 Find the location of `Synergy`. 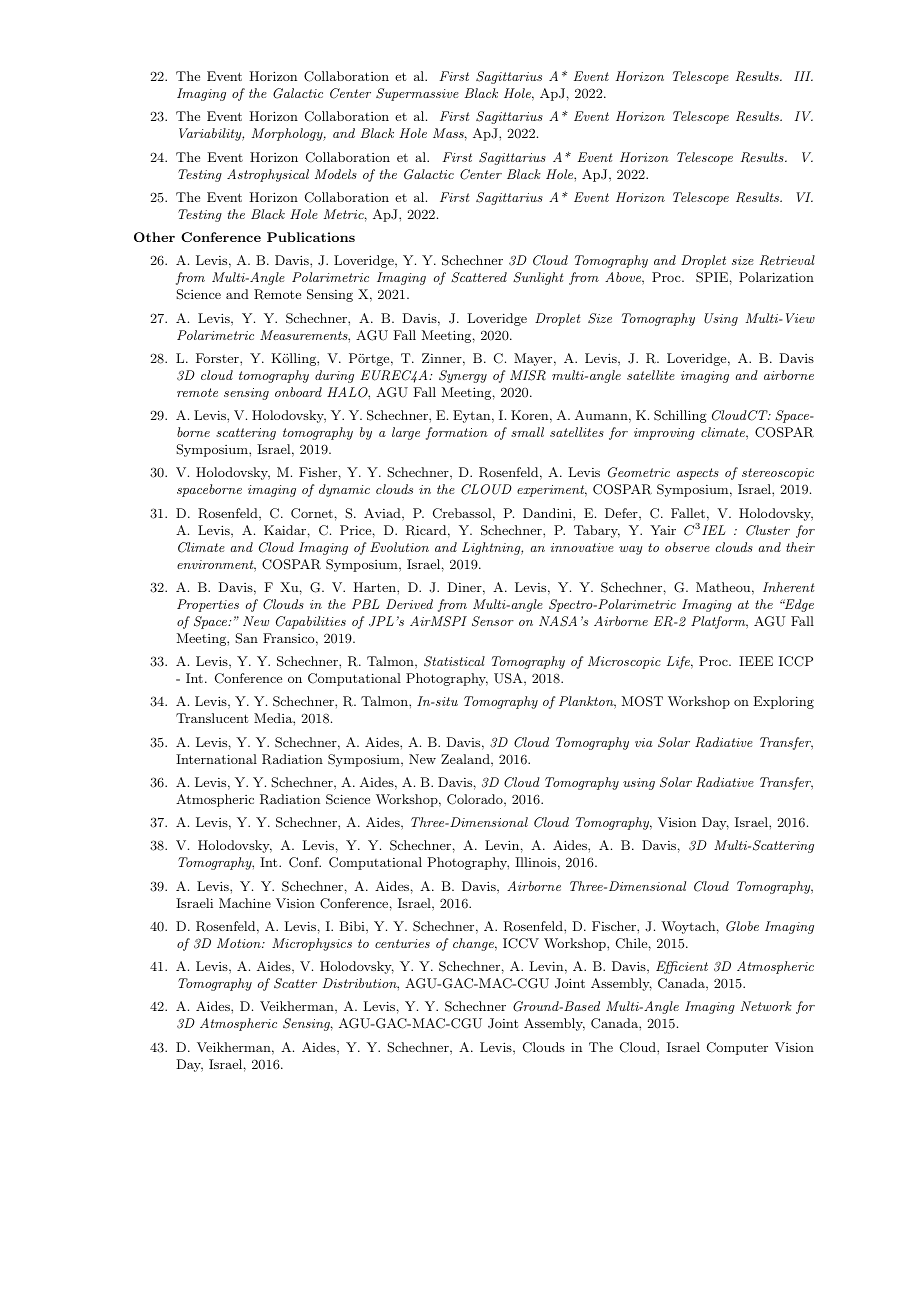

Synergy is located at coordinates (463, 376).
